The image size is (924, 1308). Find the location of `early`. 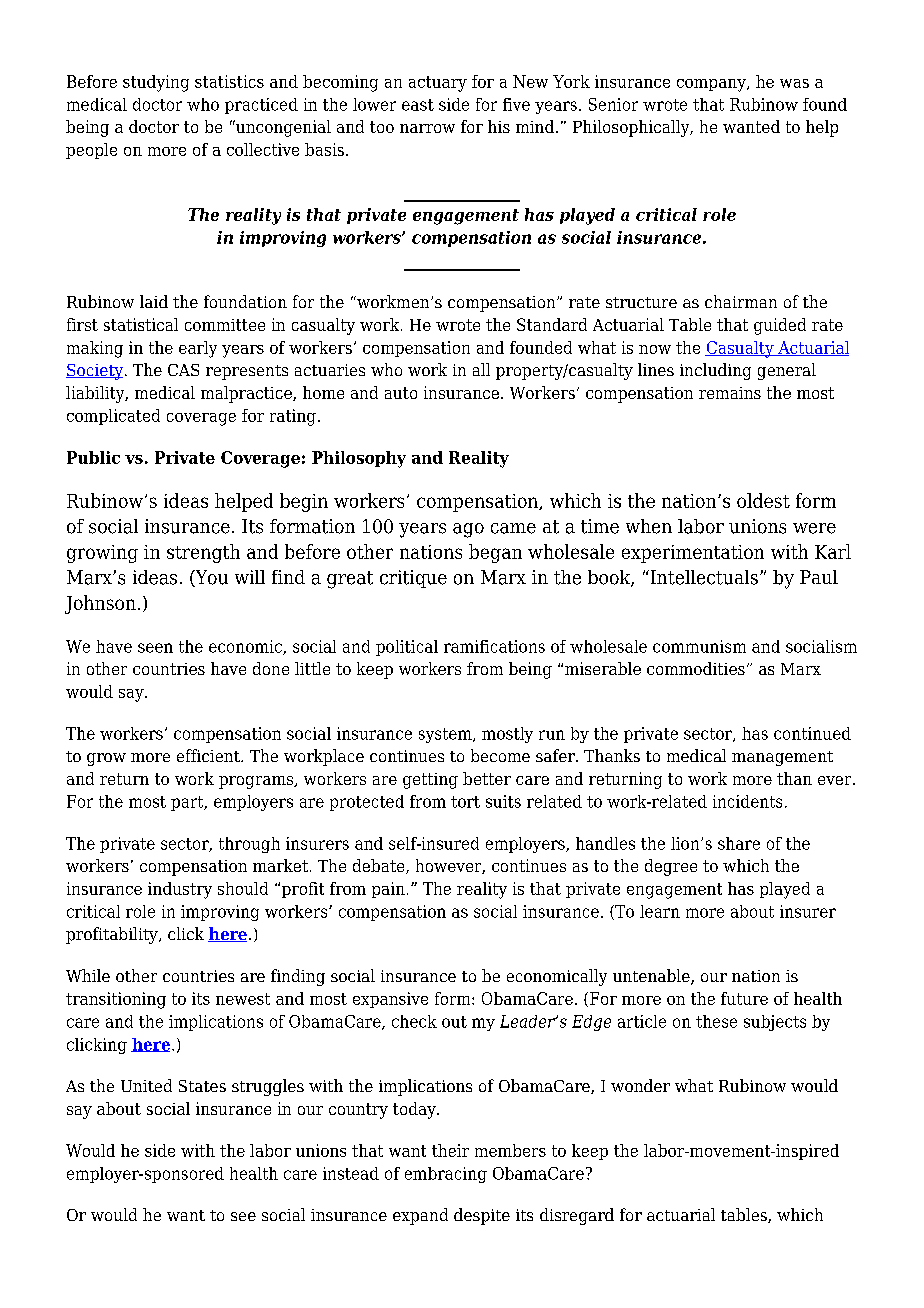

early is located at coordinates (198, 349).
